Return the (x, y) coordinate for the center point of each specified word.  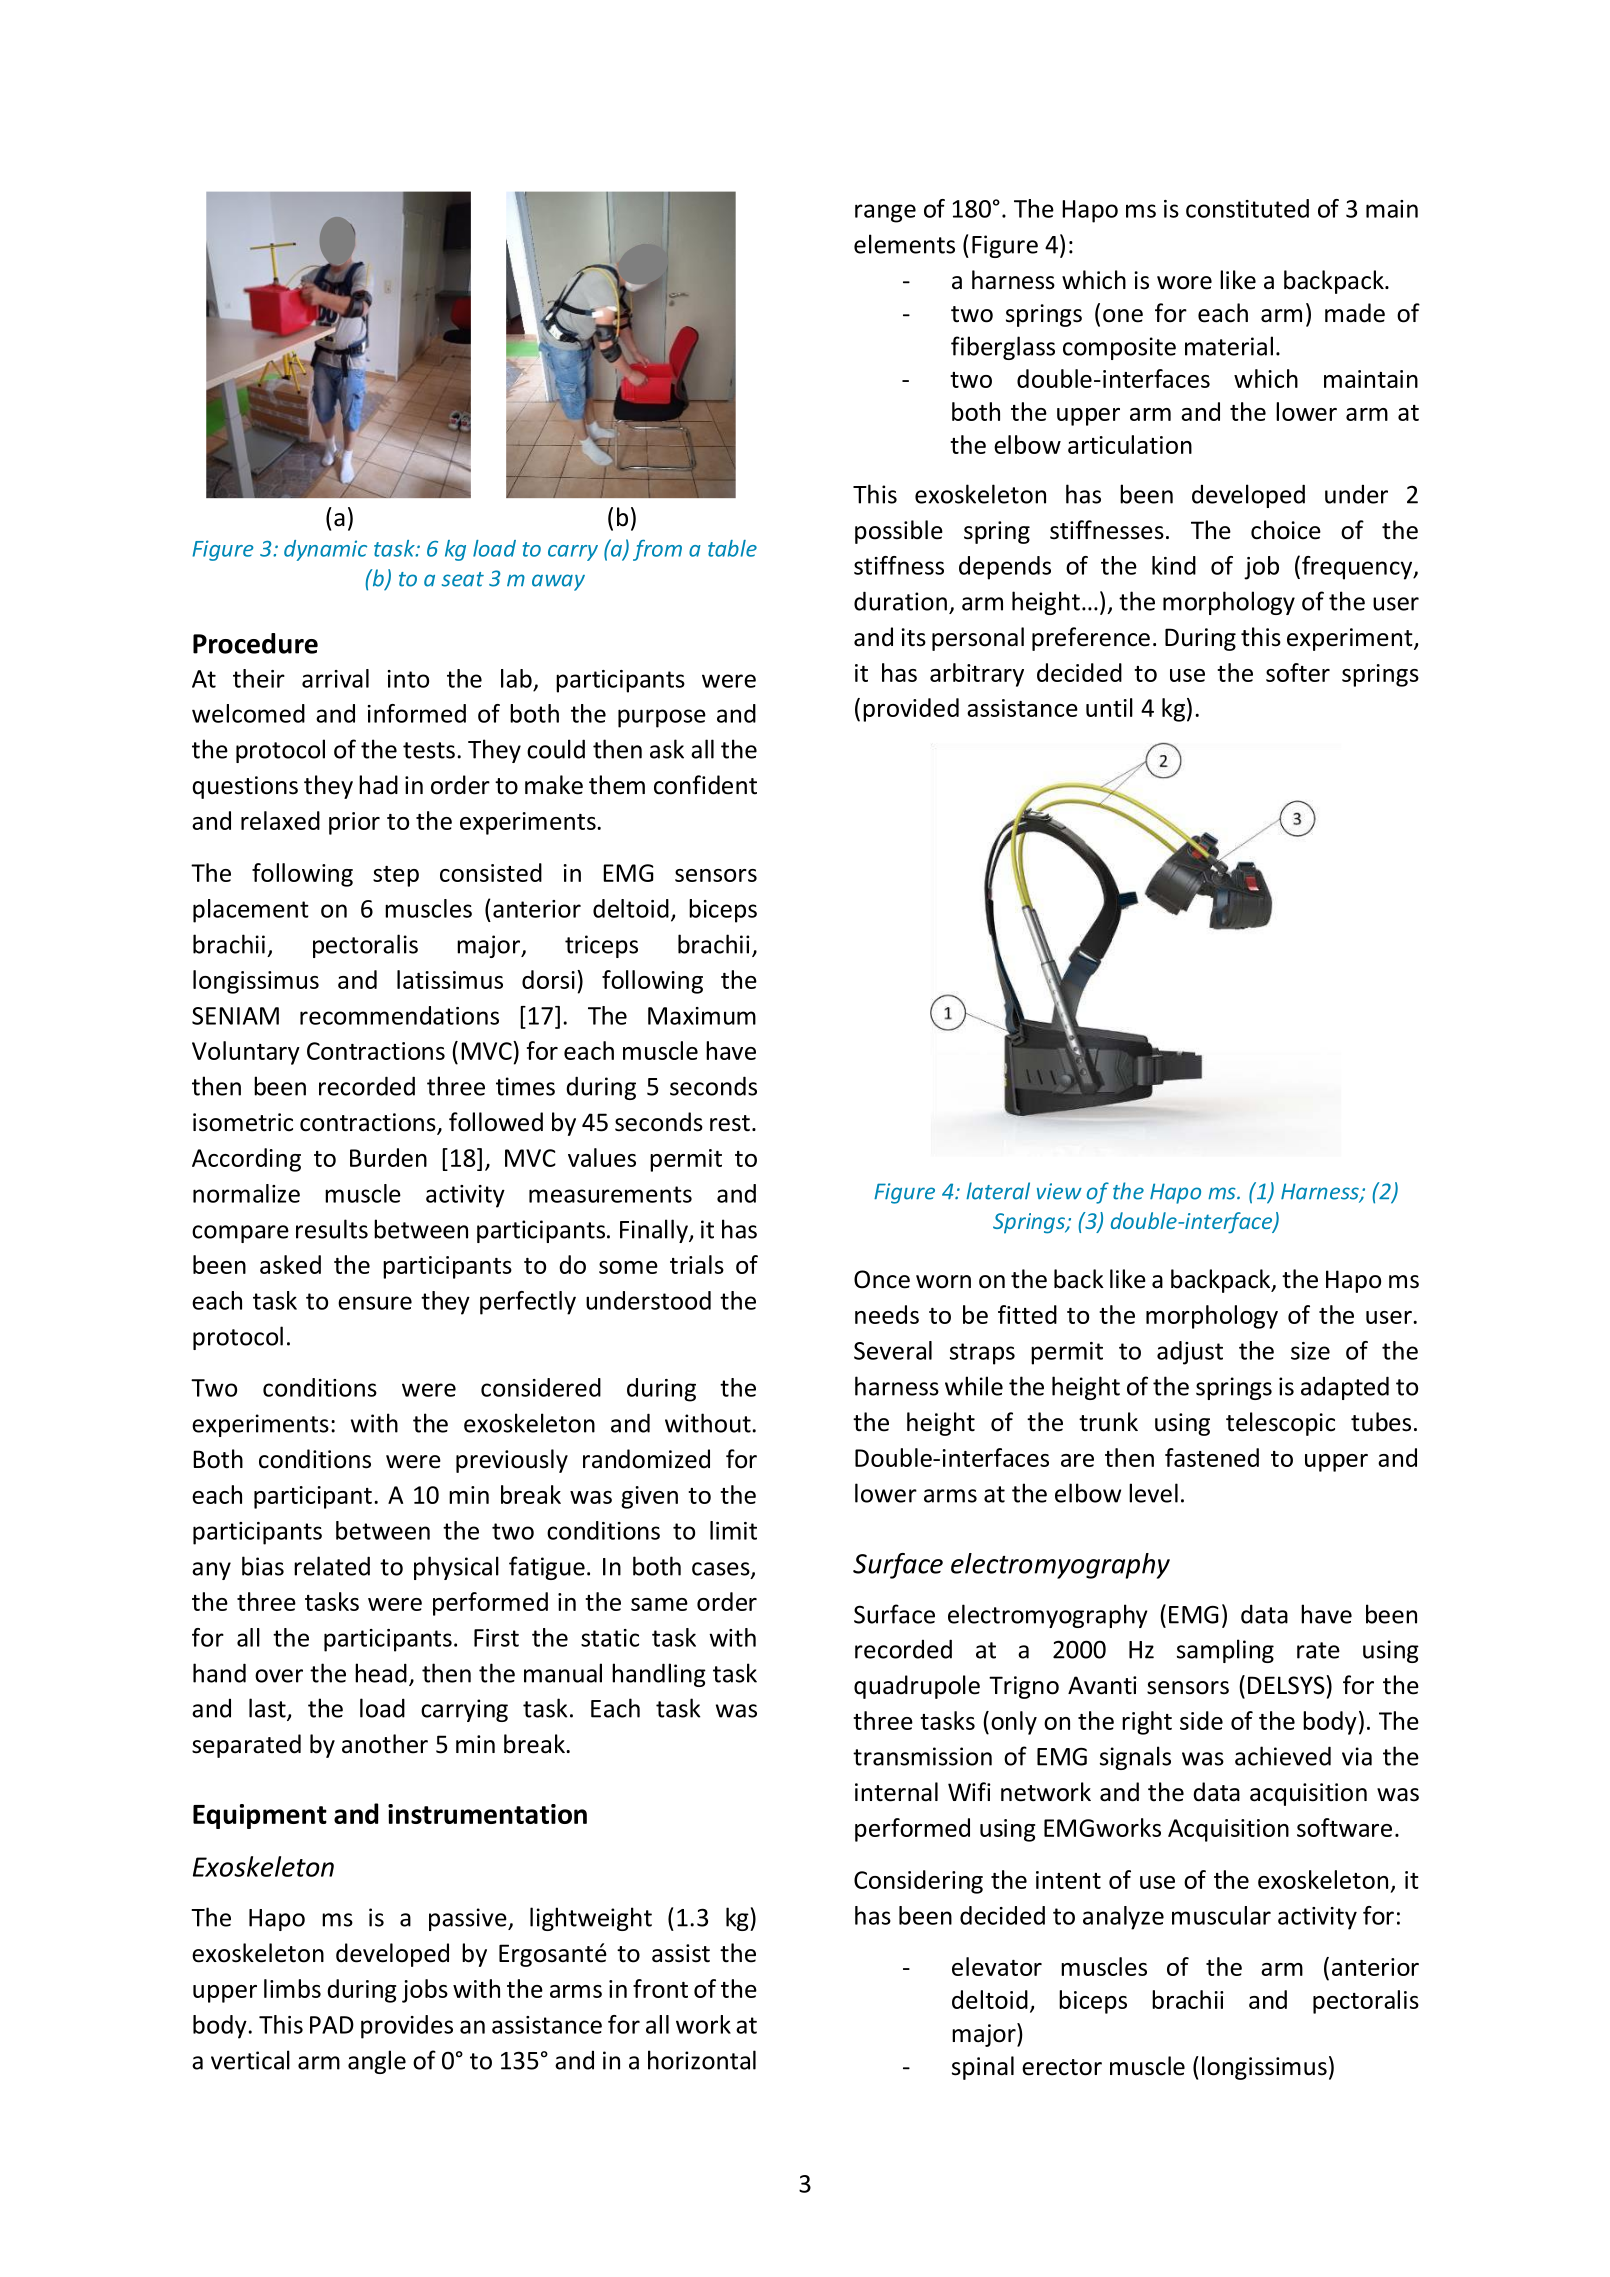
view (1059, 1191)
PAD (332, 2025)
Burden (388, 1157)
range (885, 213)
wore (1184, 283)
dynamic (325, 550)
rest (730, 1123)
